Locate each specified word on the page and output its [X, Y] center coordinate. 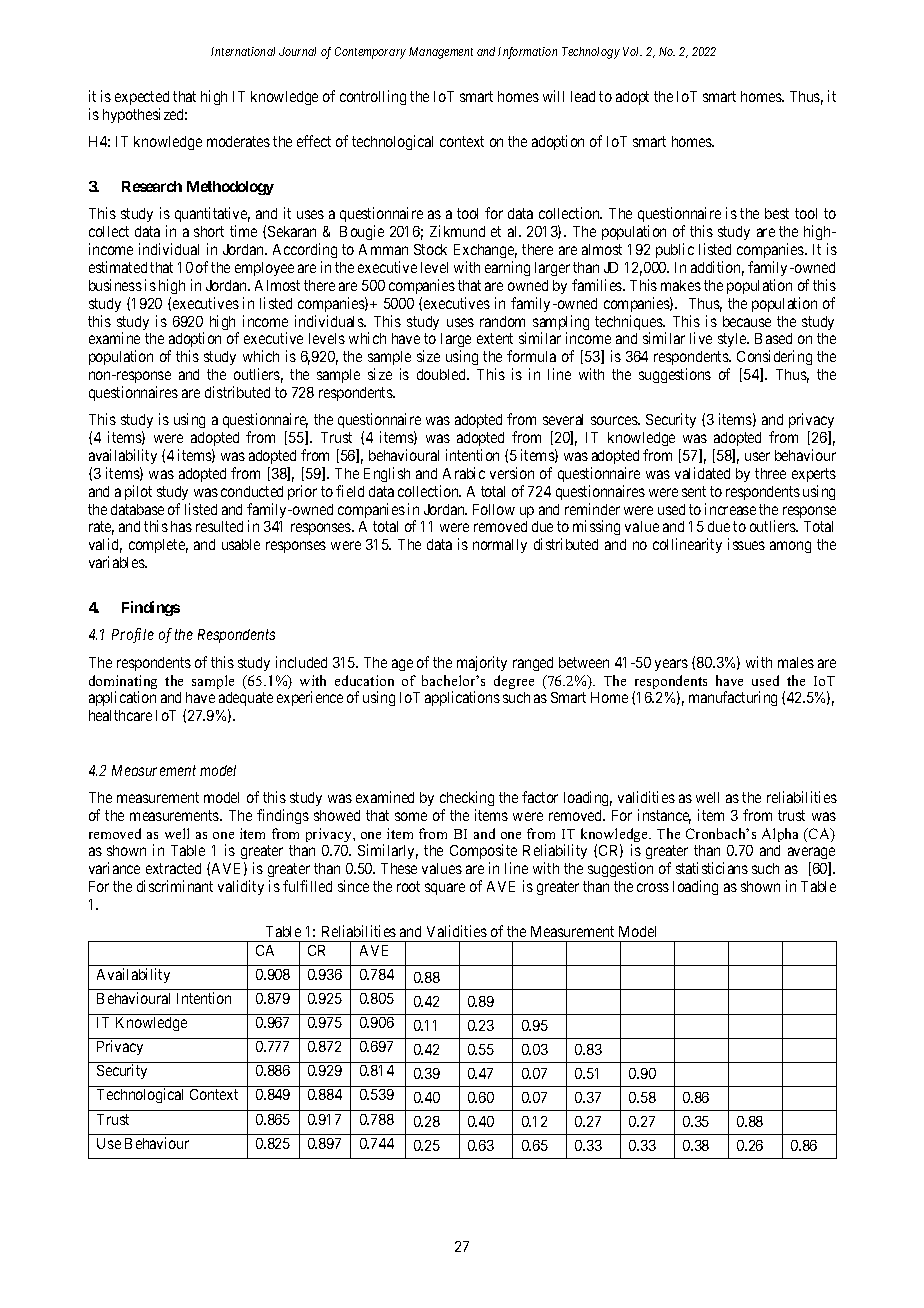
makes [681, 285]
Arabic [464, 473]
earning [507, 268]
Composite [483, 853]
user [757, 456]
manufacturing [733, 698]
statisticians [712, 868]
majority [482, 663]
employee [264, 269]
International [243, 51]
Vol [632, 51]
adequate [246, 701]
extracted [173, 868]
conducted [252, 491]
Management [441, 53]
